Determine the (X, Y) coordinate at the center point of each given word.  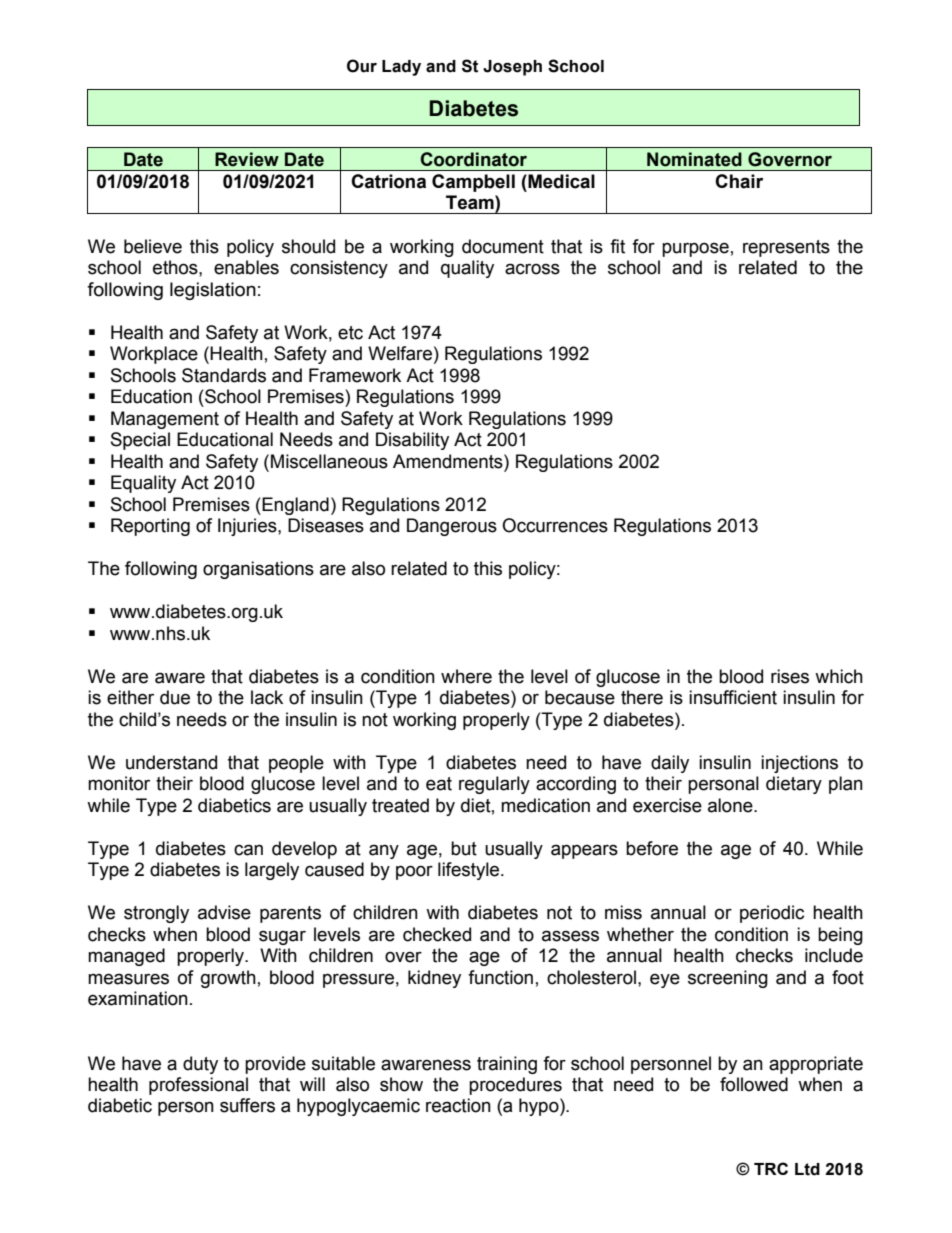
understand (171, 762)
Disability (412, 441)
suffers (247, 1105)
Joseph (512, 68)
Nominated (694, 159)
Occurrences (555, 525)
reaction (458, 1105)
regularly (494, 785)
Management (165, 420)
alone (731, 805)
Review (247, 159)
